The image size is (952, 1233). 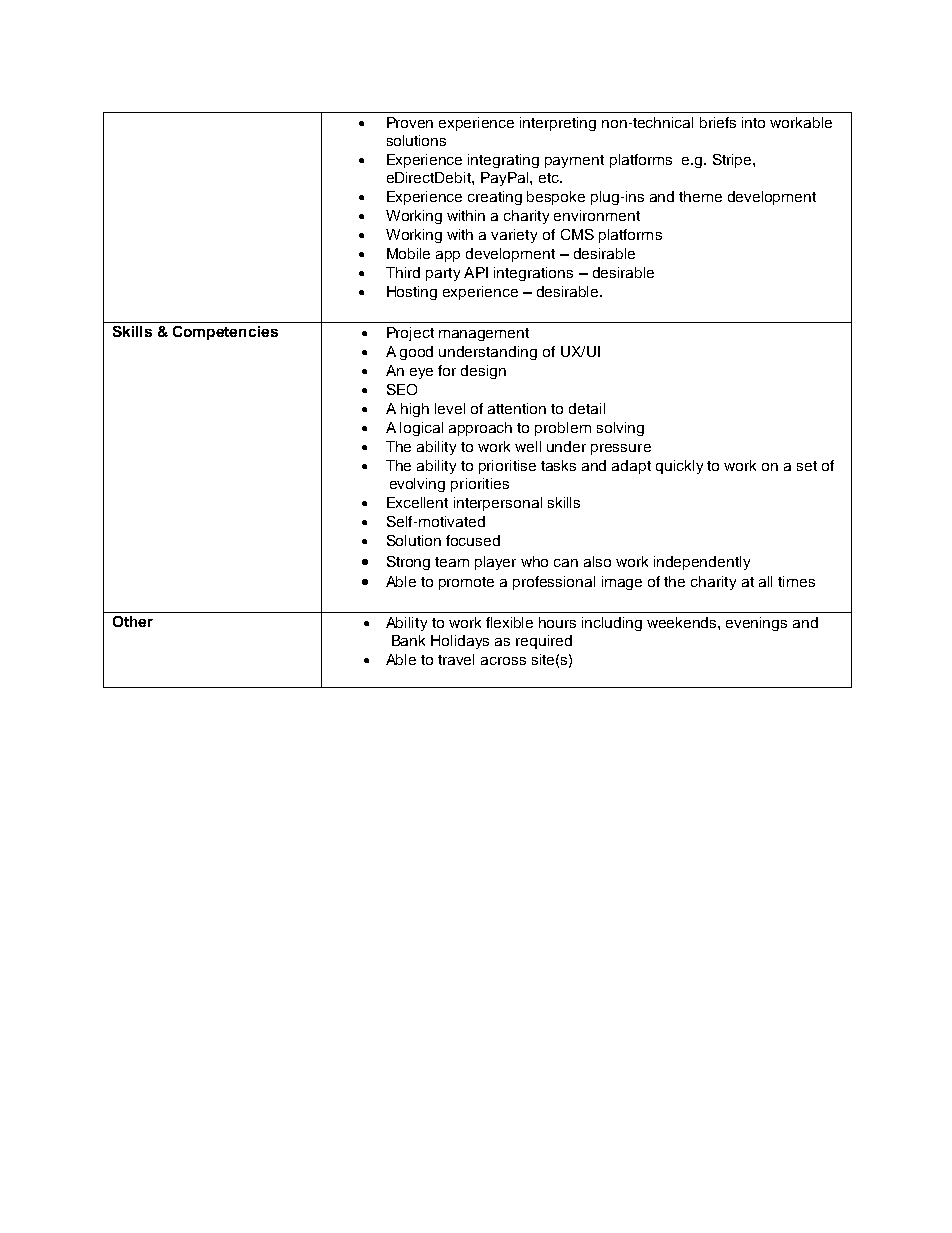 What do you see at coordinates (133, 621) in the document?
I see `Other` at bounding box center [133, 621].
